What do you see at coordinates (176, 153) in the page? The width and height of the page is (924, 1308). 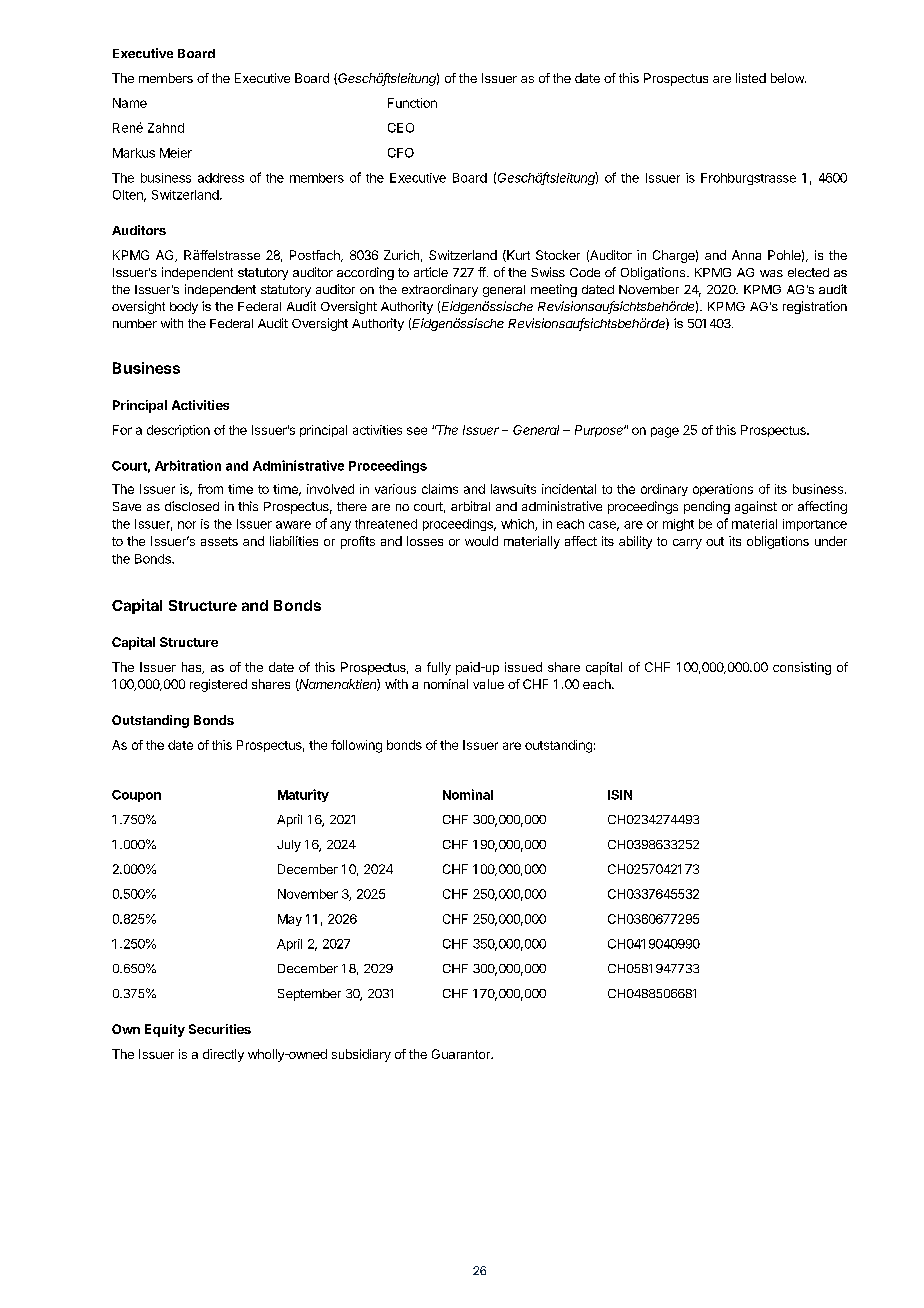 I see `Meier` at bounding box center [176, 153].
